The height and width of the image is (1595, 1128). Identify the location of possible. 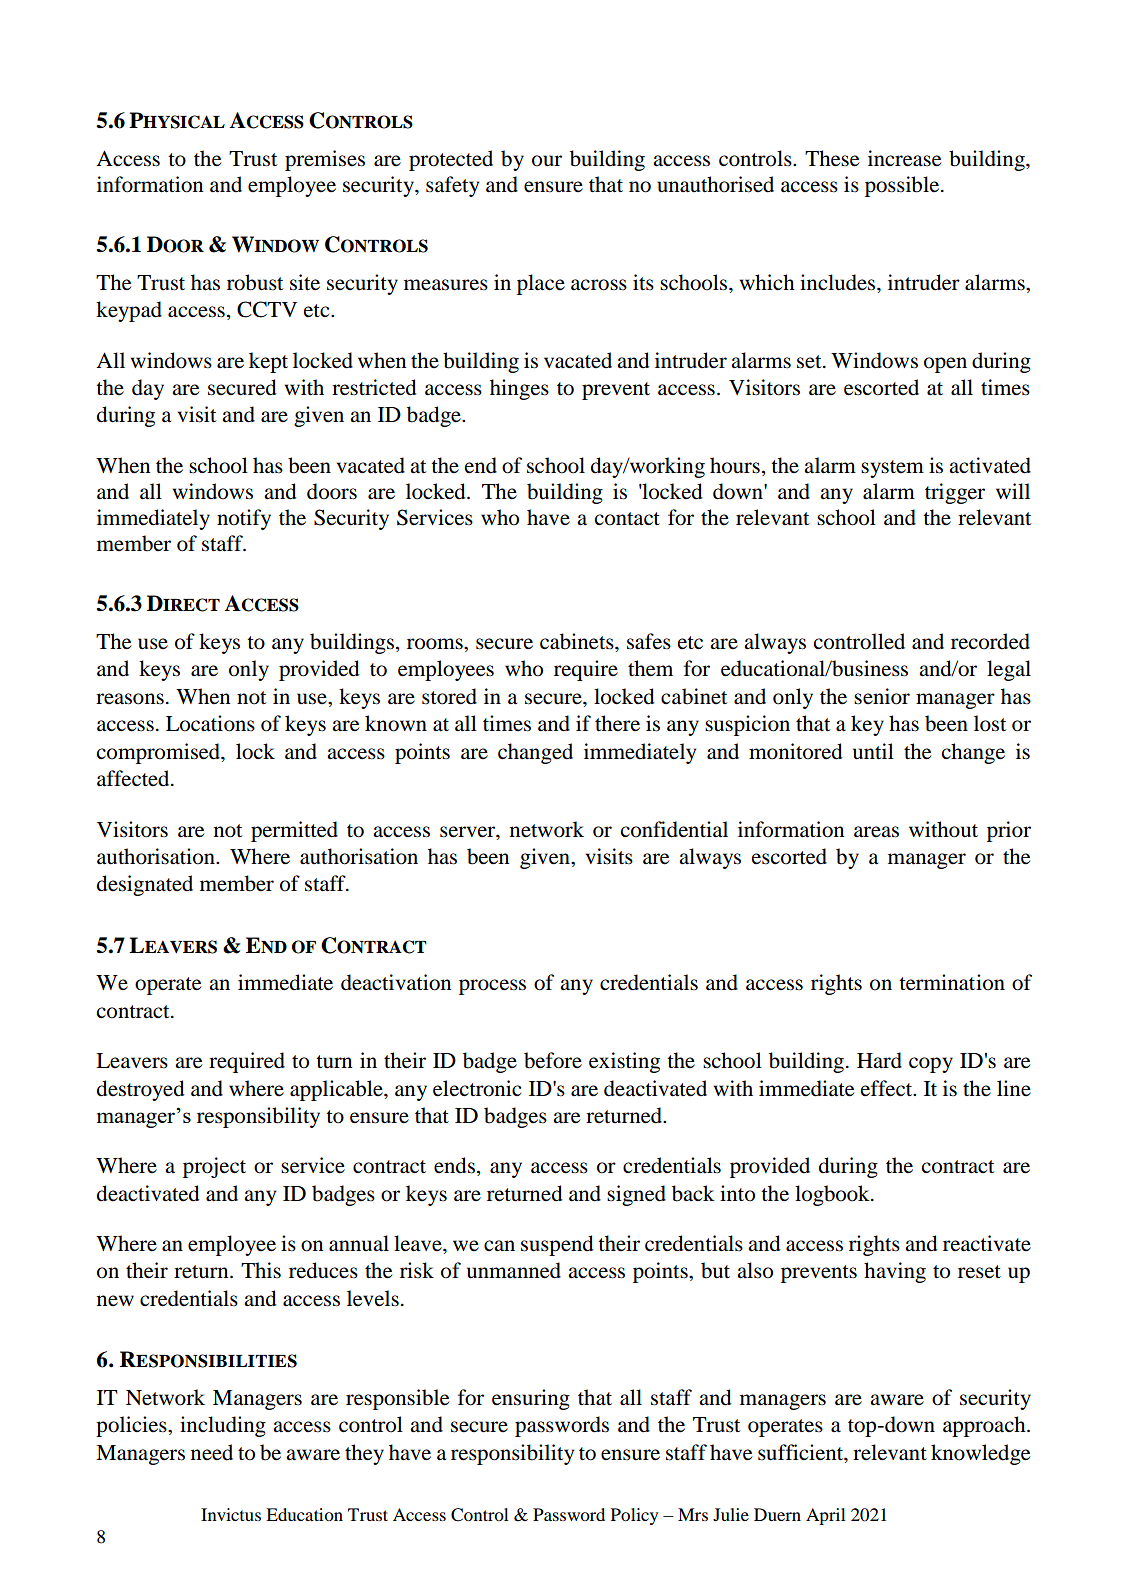
(903, 186).
